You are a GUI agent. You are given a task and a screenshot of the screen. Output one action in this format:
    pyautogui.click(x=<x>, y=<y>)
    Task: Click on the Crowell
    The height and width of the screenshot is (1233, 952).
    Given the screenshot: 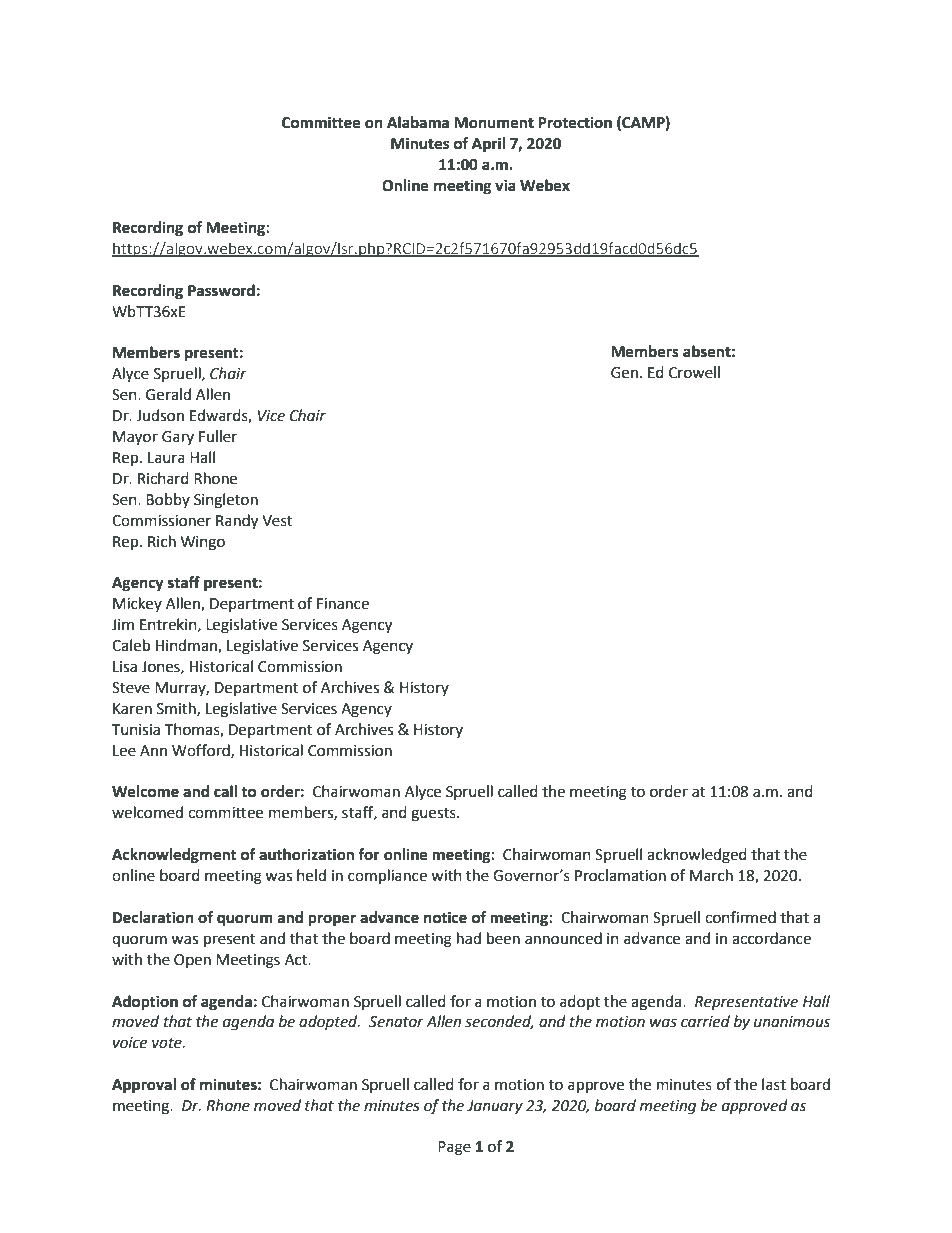 What is the action you would take?
    pyautogui.click(x=694, y=372)
